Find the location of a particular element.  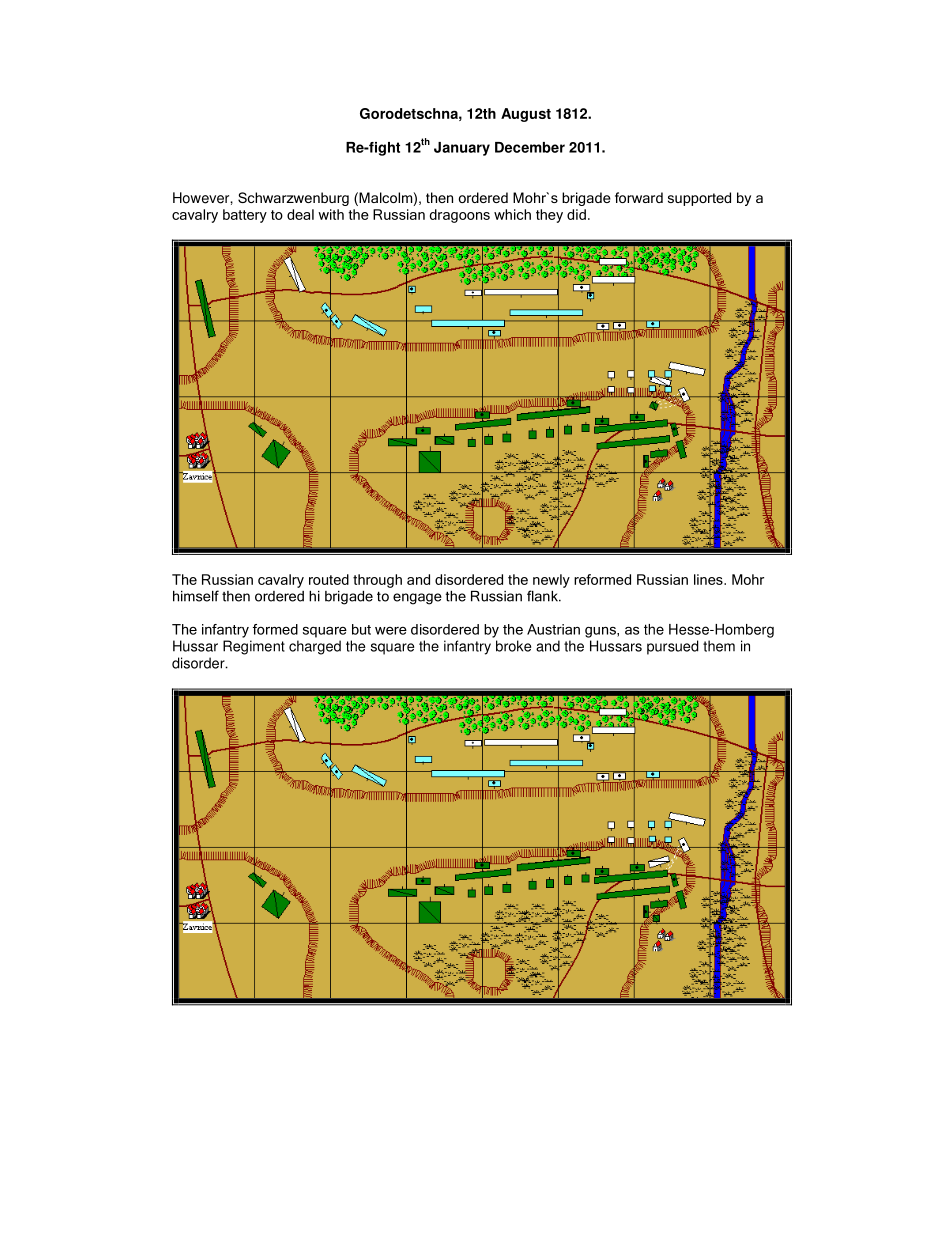

deal is located at coordinates (300, 214).
